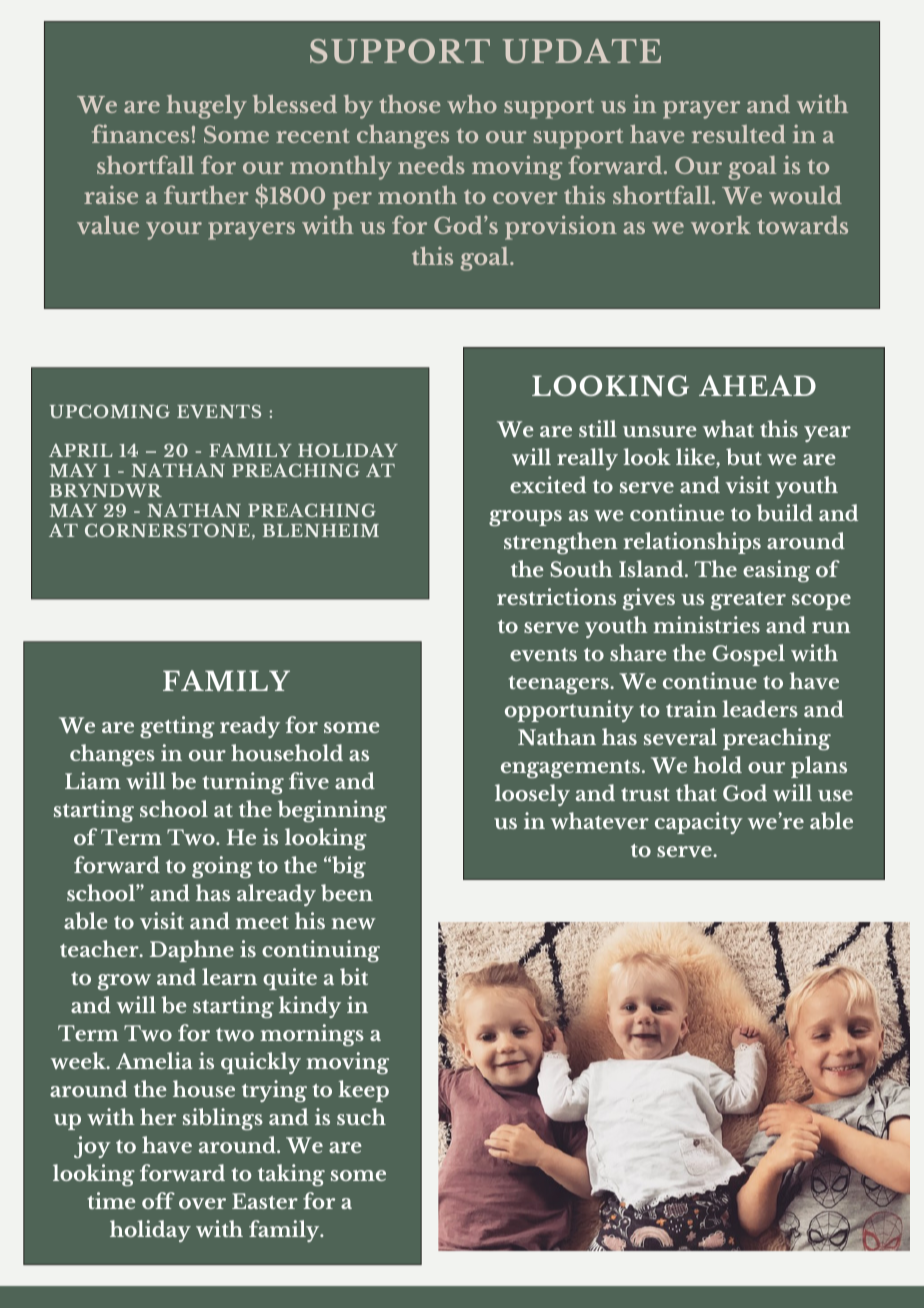  I want to click on CORNERSTONE, so click(167, 530).
